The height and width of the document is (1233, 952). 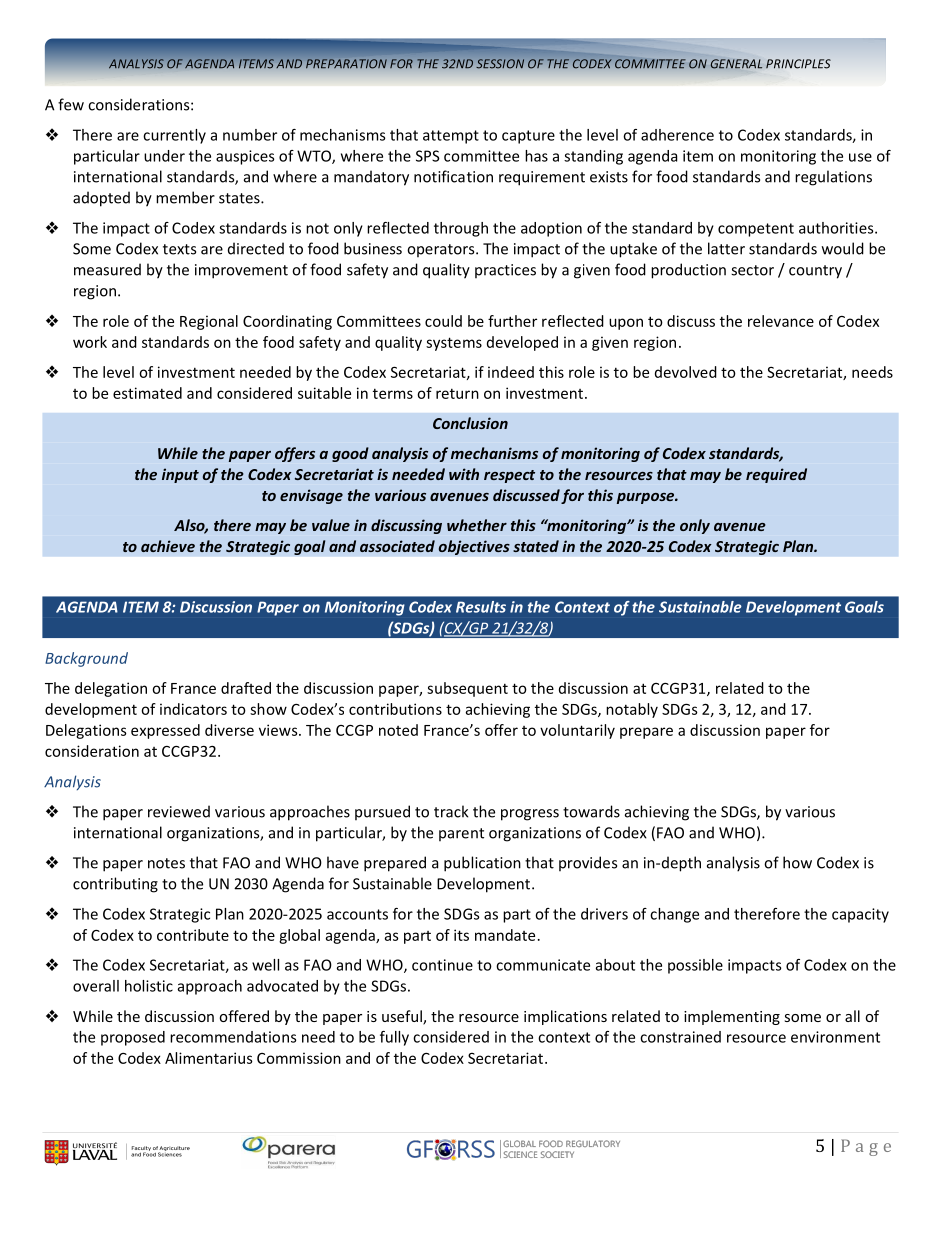 I want to click on practices, so click(x=505, y=271).
